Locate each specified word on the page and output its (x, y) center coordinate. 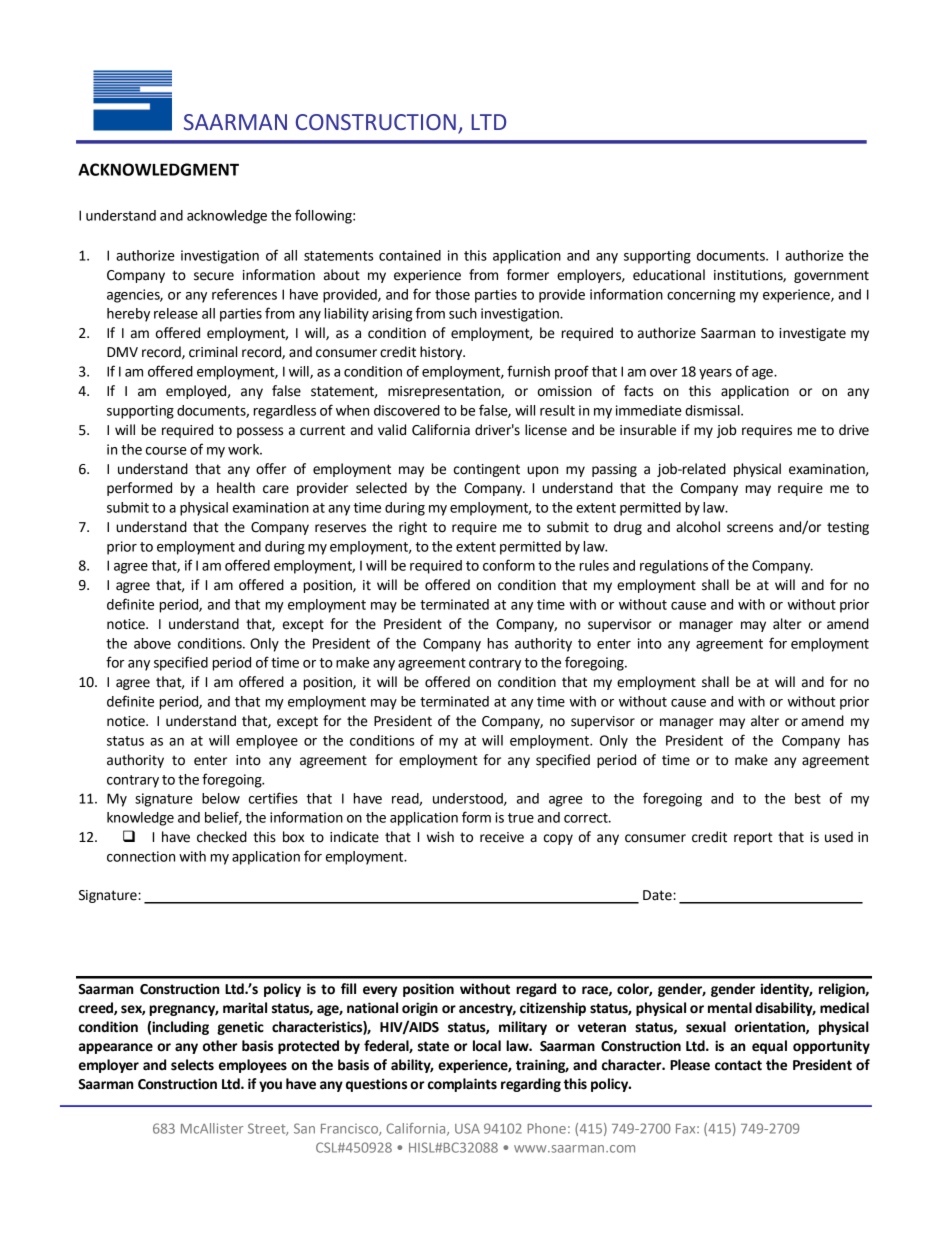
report (753, 838)
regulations (674, 567)
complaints (462, 1085)
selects (192, 1065)
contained (410, 255)
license (546, 430)
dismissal (713, 410)
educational (669, 275)
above (152, 643)
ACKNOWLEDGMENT (158, 169)
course (166, 451)
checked (222, 837)
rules (594, 565)
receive (502, 837)
